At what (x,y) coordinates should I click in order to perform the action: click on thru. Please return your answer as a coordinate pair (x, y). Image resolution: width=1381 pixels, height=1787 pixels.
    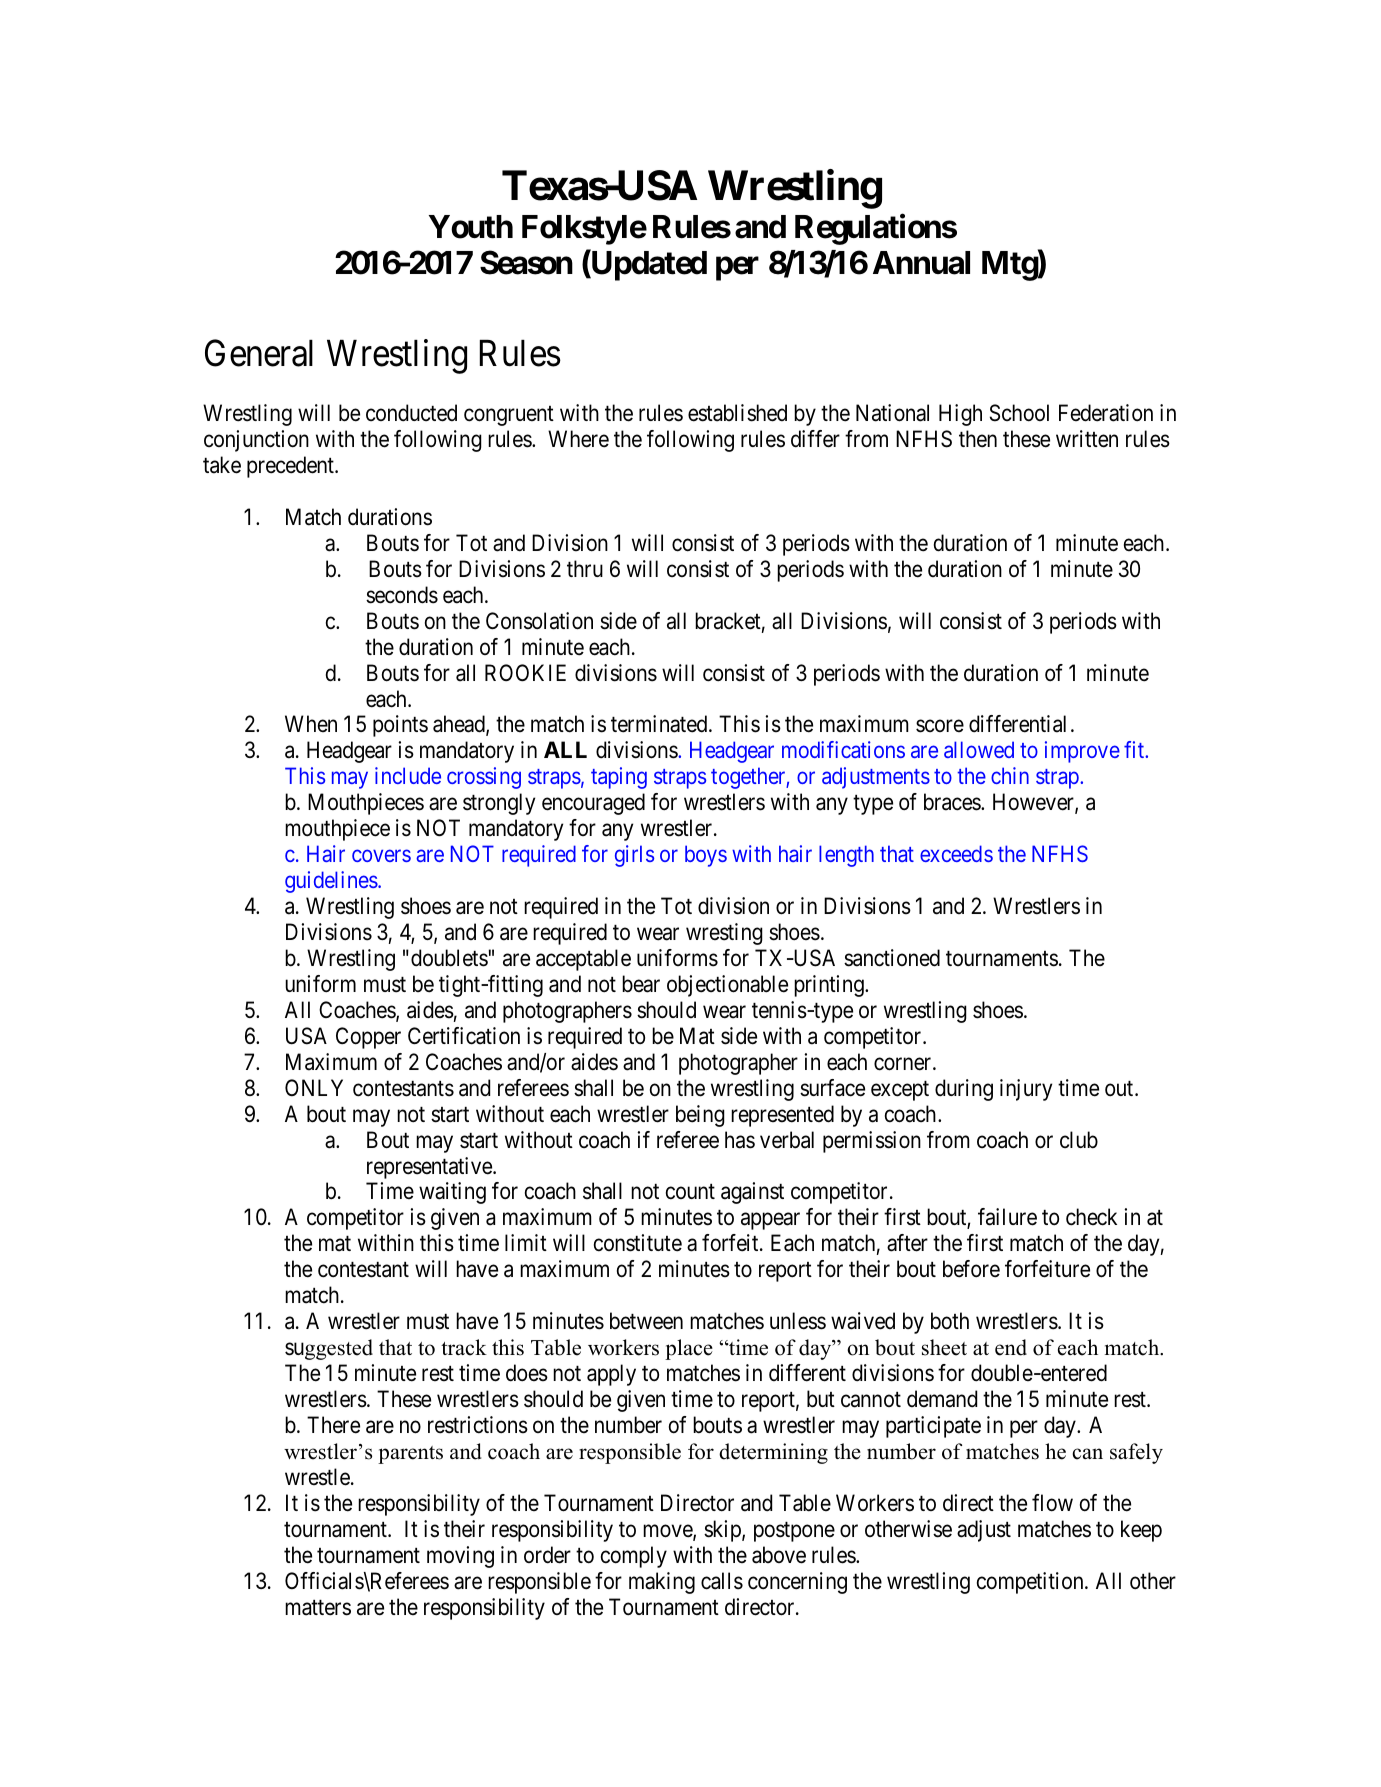
    Looking at the image, I should click on (585, 568).
